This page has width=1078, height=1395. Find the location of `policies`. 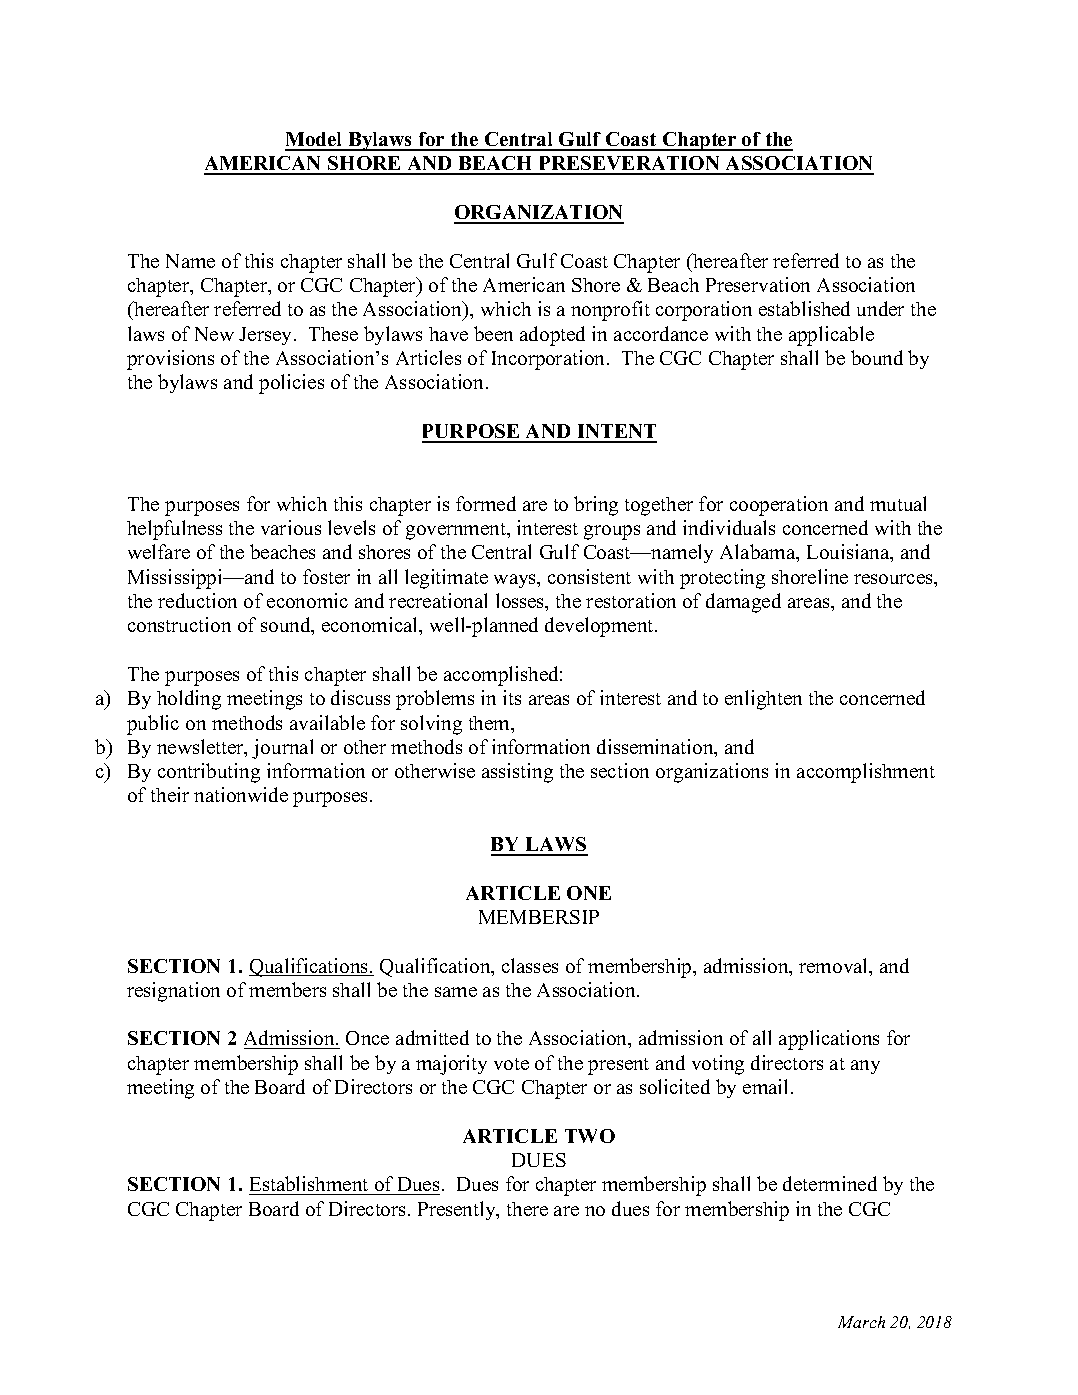

policies is located at coordinates (291, 384).
